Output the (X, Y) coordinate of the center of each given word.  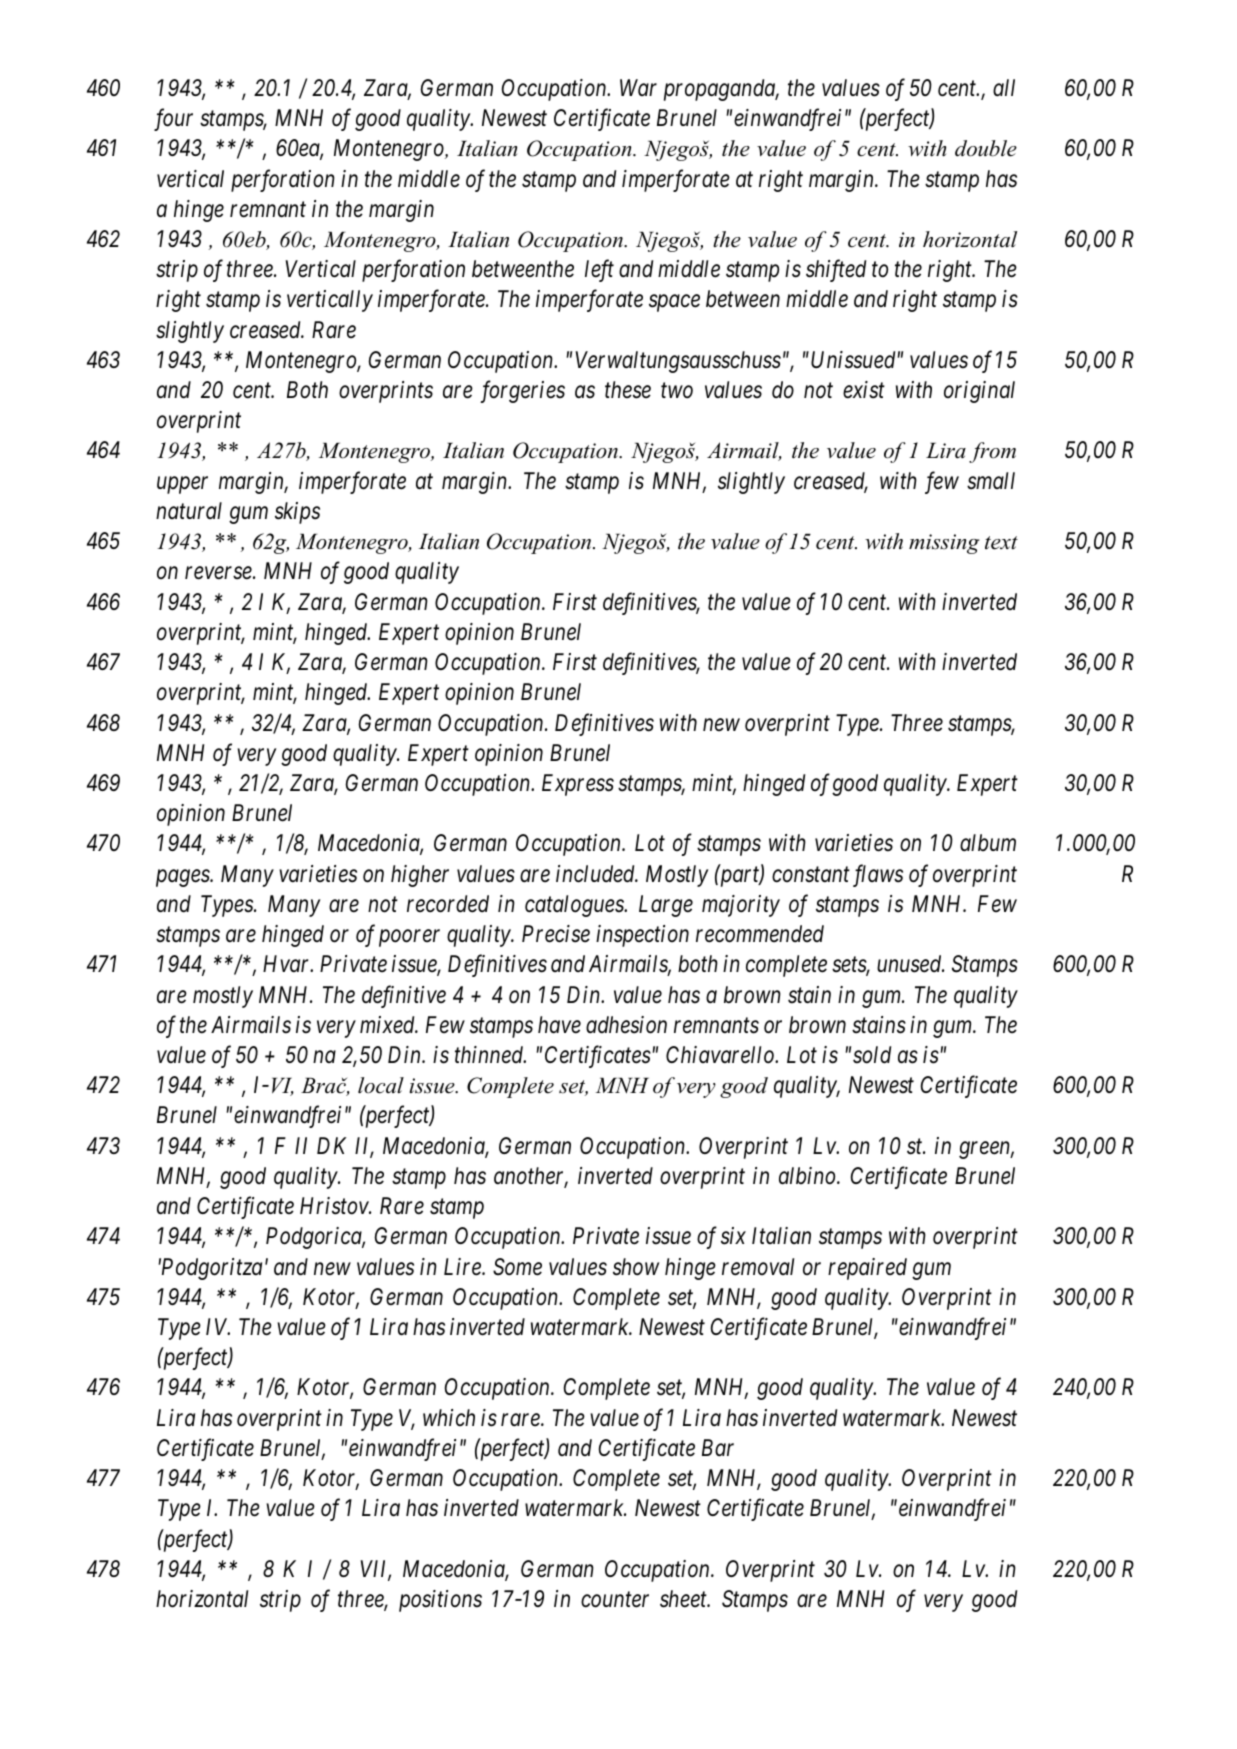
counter (615, 1600)
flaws (878, 875)
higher (420, 876)
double (986, 148)
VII (375, 1570)
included (597, 874)
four (173, 119)
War (638, 87)
